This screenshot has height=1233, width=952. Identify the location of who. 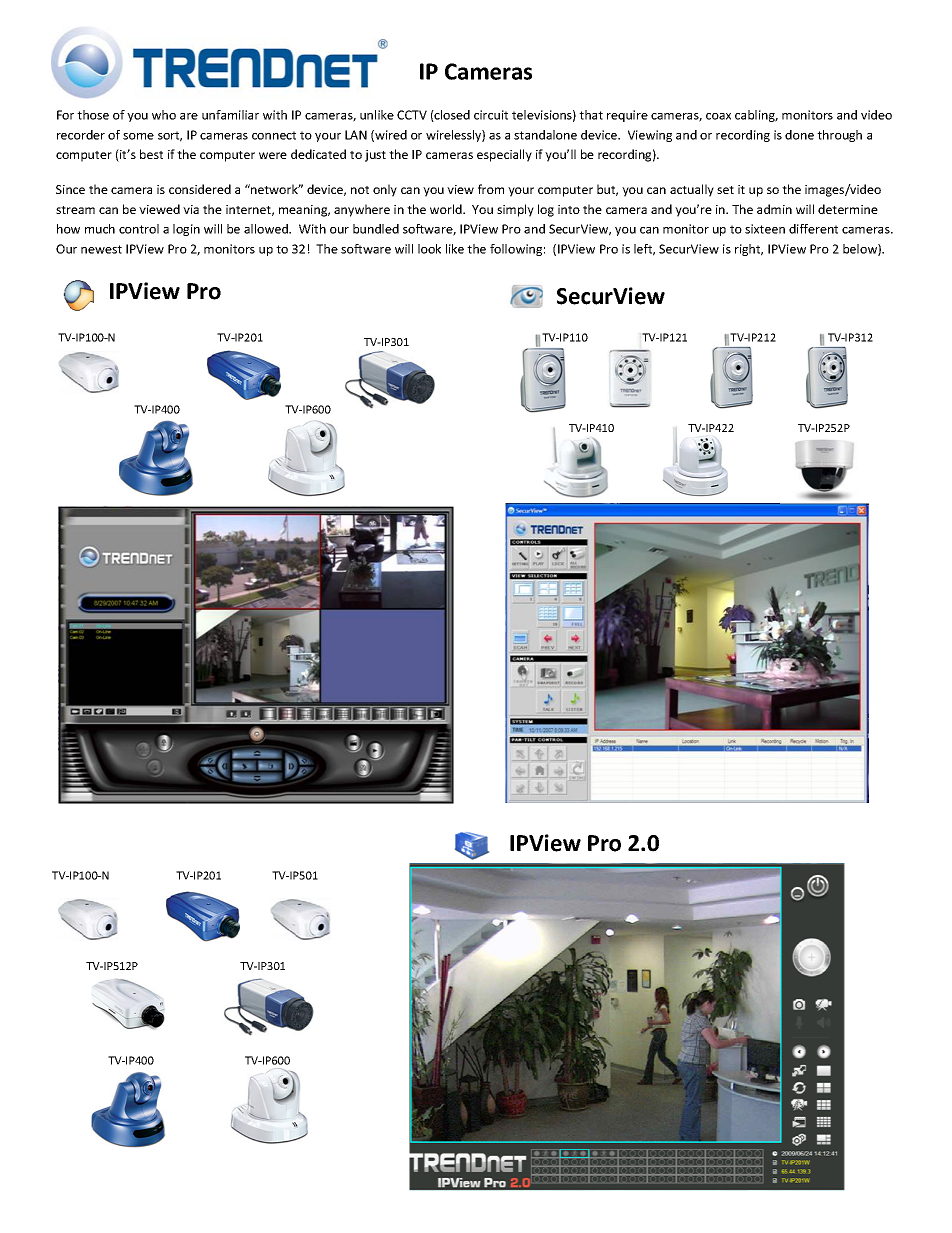
(164, 115).
